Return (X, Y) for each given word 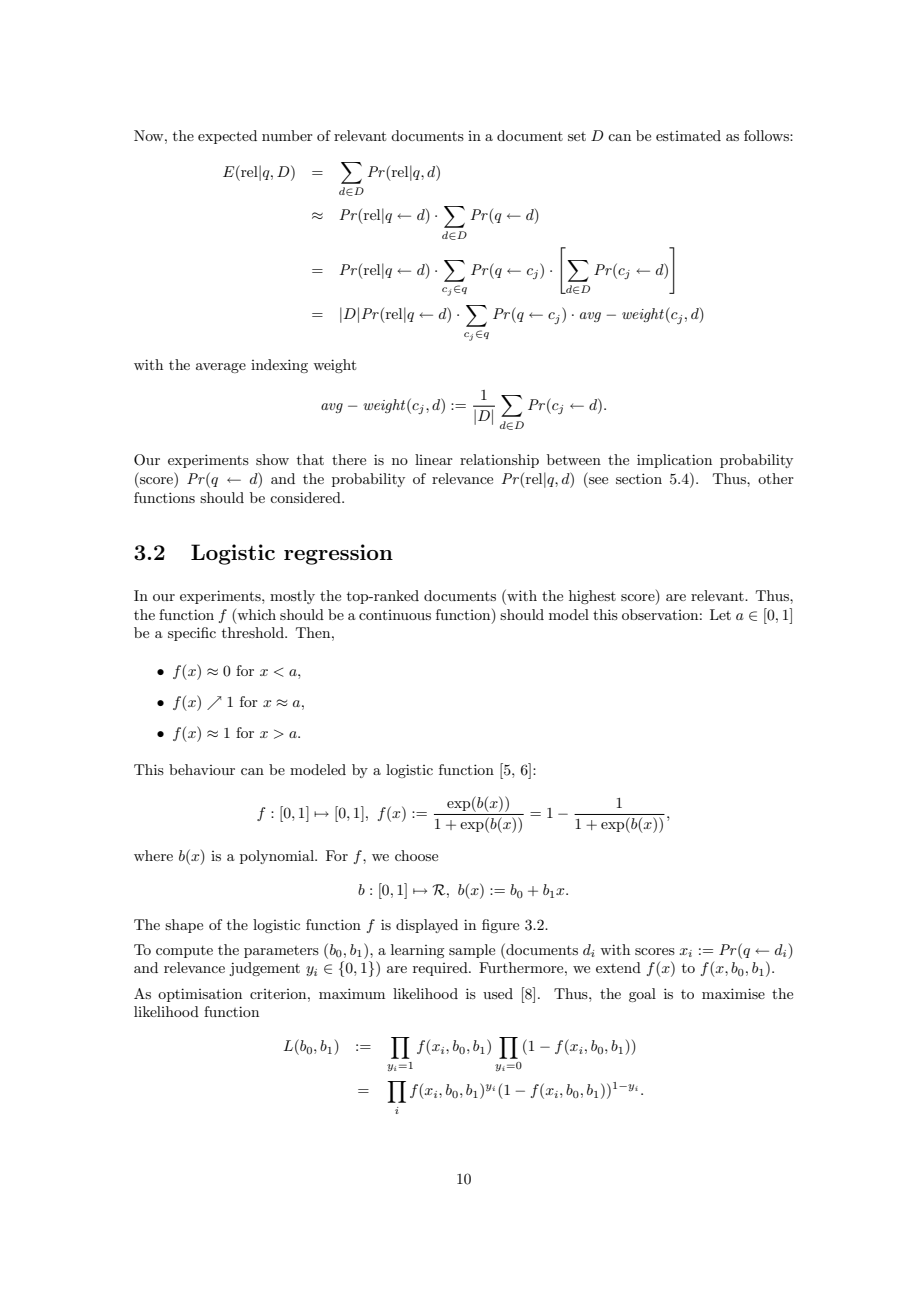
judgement (264, 969)
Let (720, 614)
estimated (688, 135)
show (272, 459)
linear (434, 459)
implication (674, 461)
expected (227, 137)
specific (192, 634)
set (577, 136)
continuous (395, 615)
